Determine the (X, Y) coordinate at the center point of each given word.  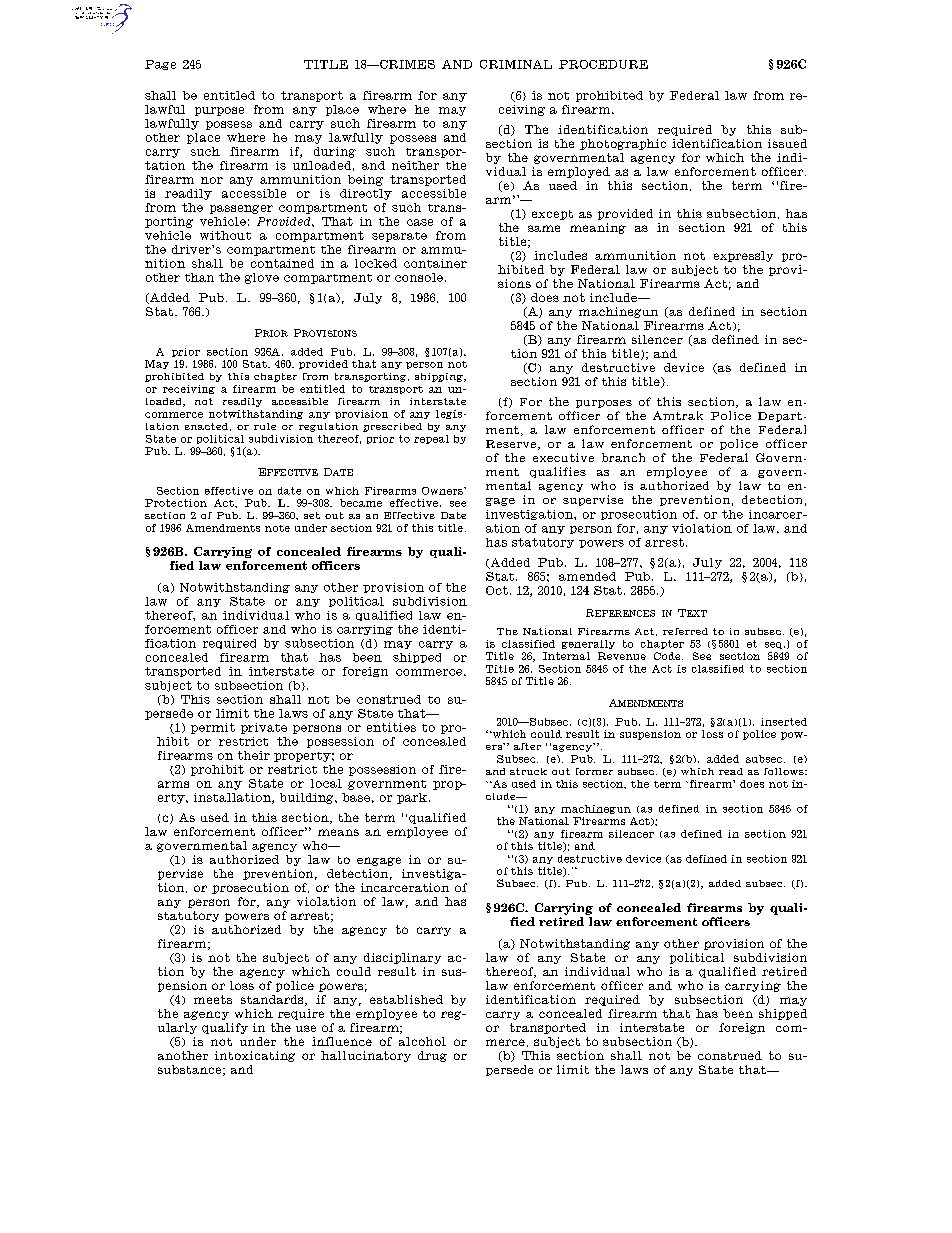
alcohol (422, 1041)
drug (432, 1056)
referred (685, 631)
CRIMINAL (516, 64)
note (277, 528)
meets (213, 999)
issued (787, 143)
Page (160, 65)
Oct (497, 590)
